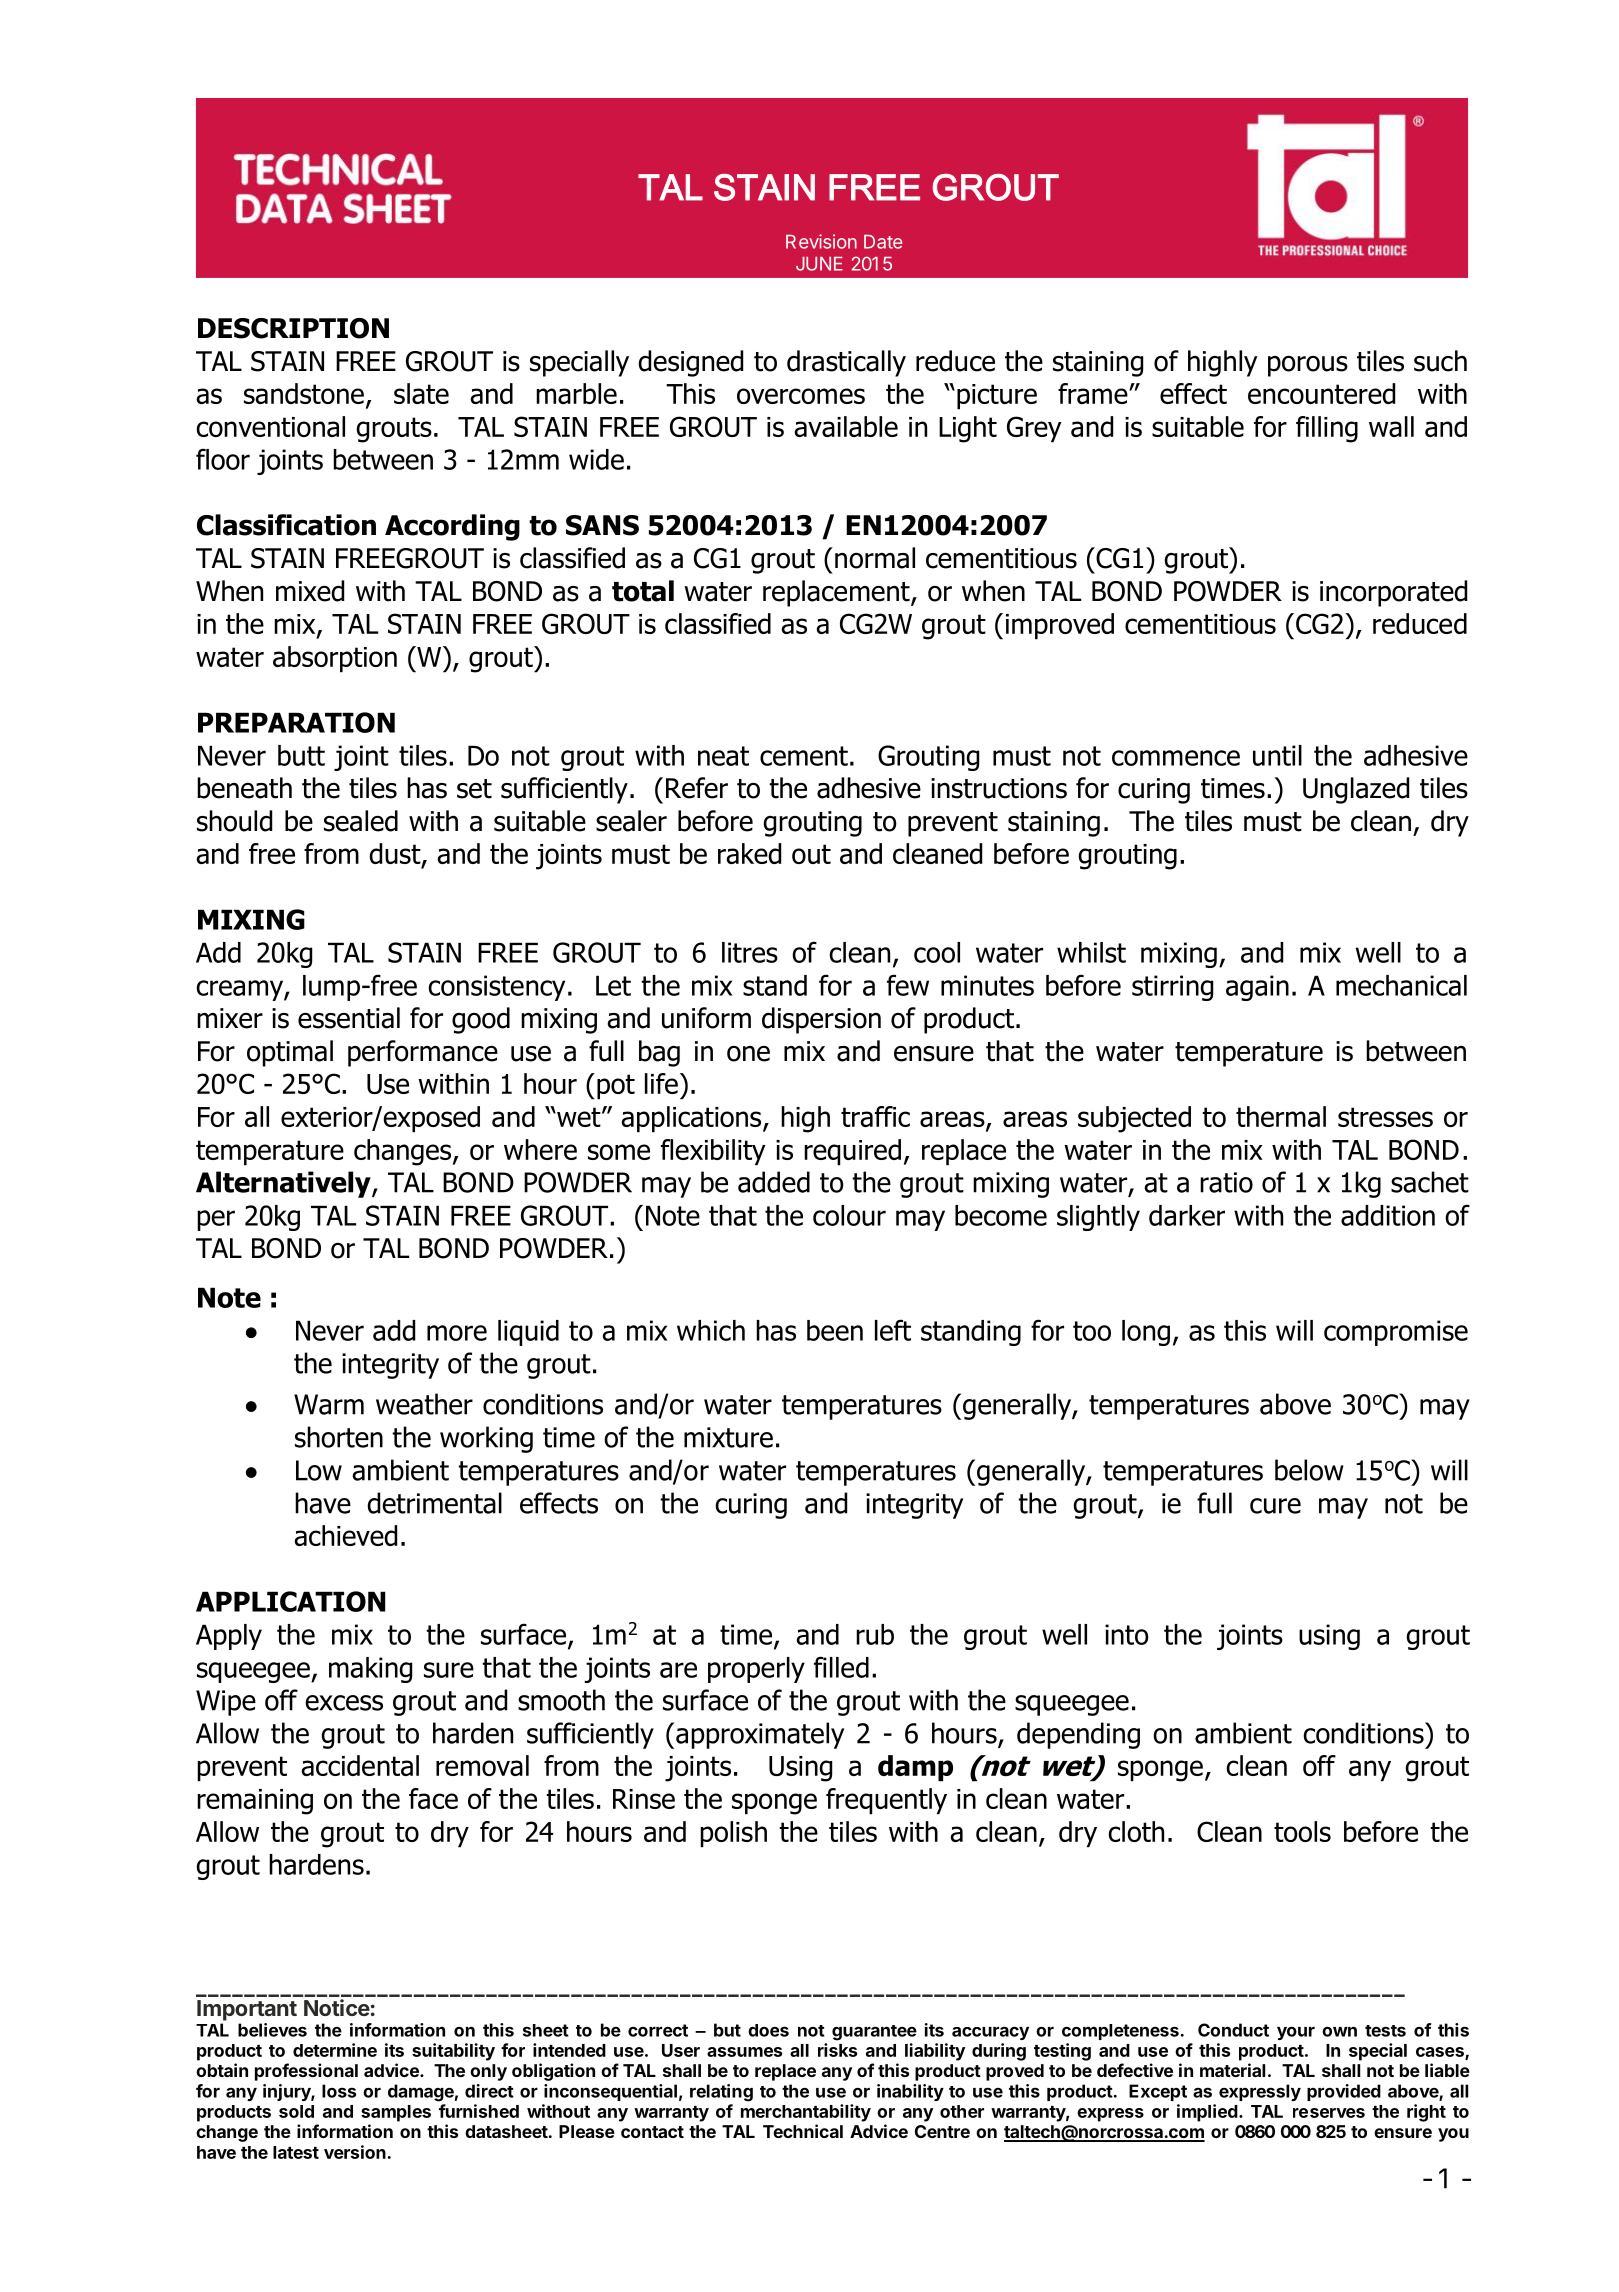 Image resolution: width=1619 pixels, height=2292 pixels. I want to click on merchantability, so click(806, 2113).
